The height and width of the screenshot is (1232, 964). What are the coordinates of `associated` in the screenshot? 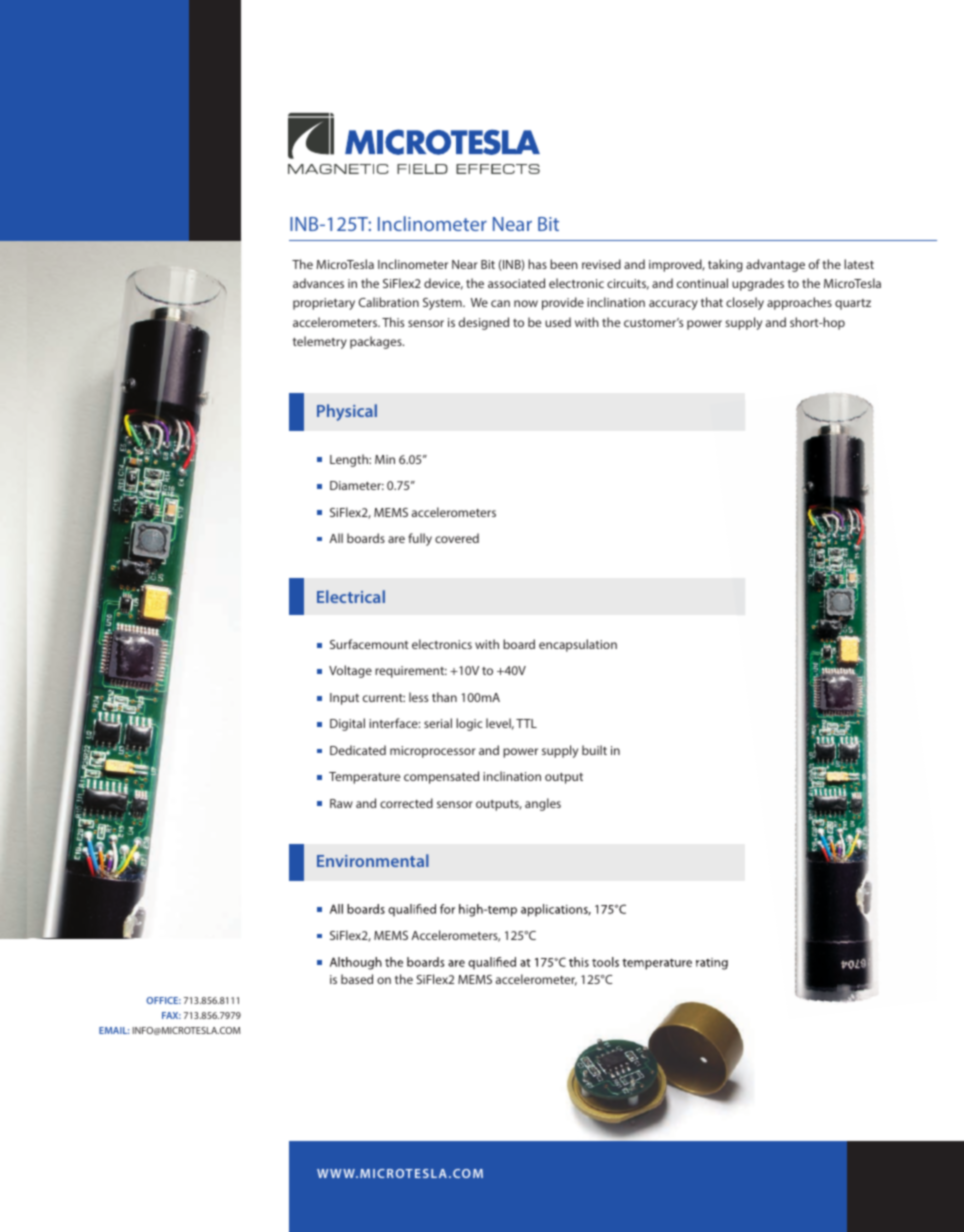 It's located at (516, 283).
